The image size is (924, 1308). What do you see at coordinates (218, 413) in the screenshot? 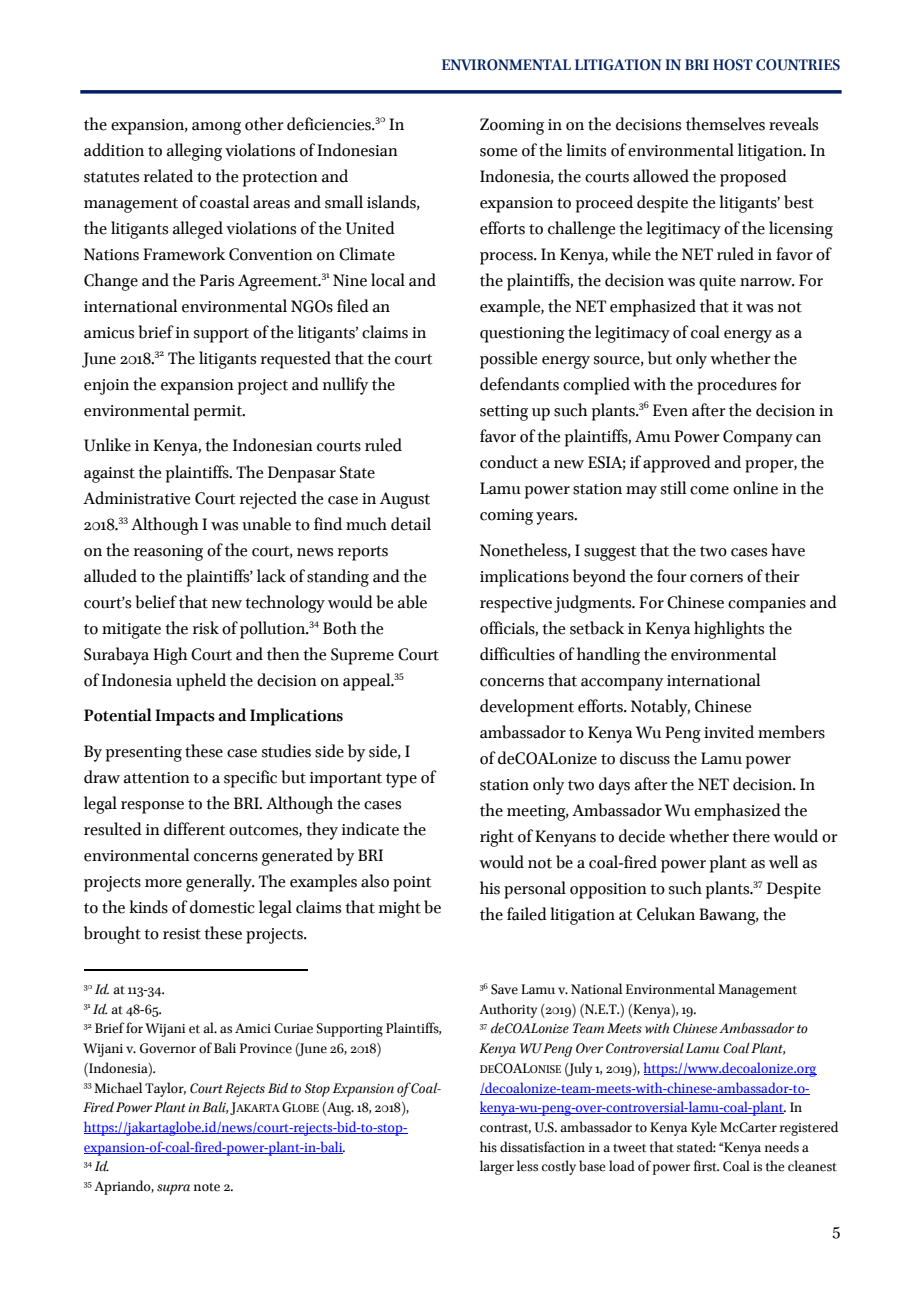
I see `permit` at bounding box center [218, 413].
